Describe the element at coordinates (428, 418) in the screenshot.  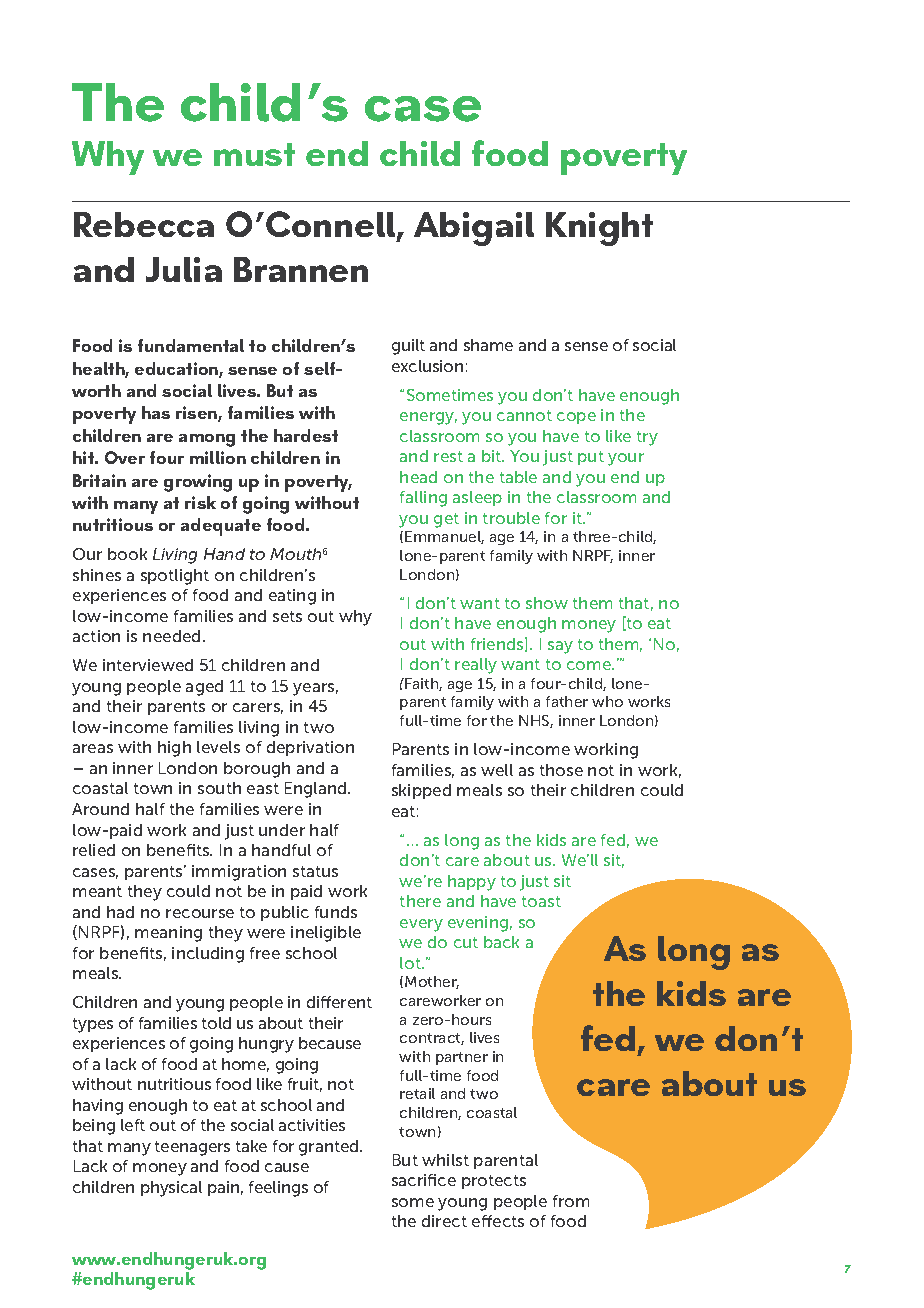
I see `energy` at that location.
